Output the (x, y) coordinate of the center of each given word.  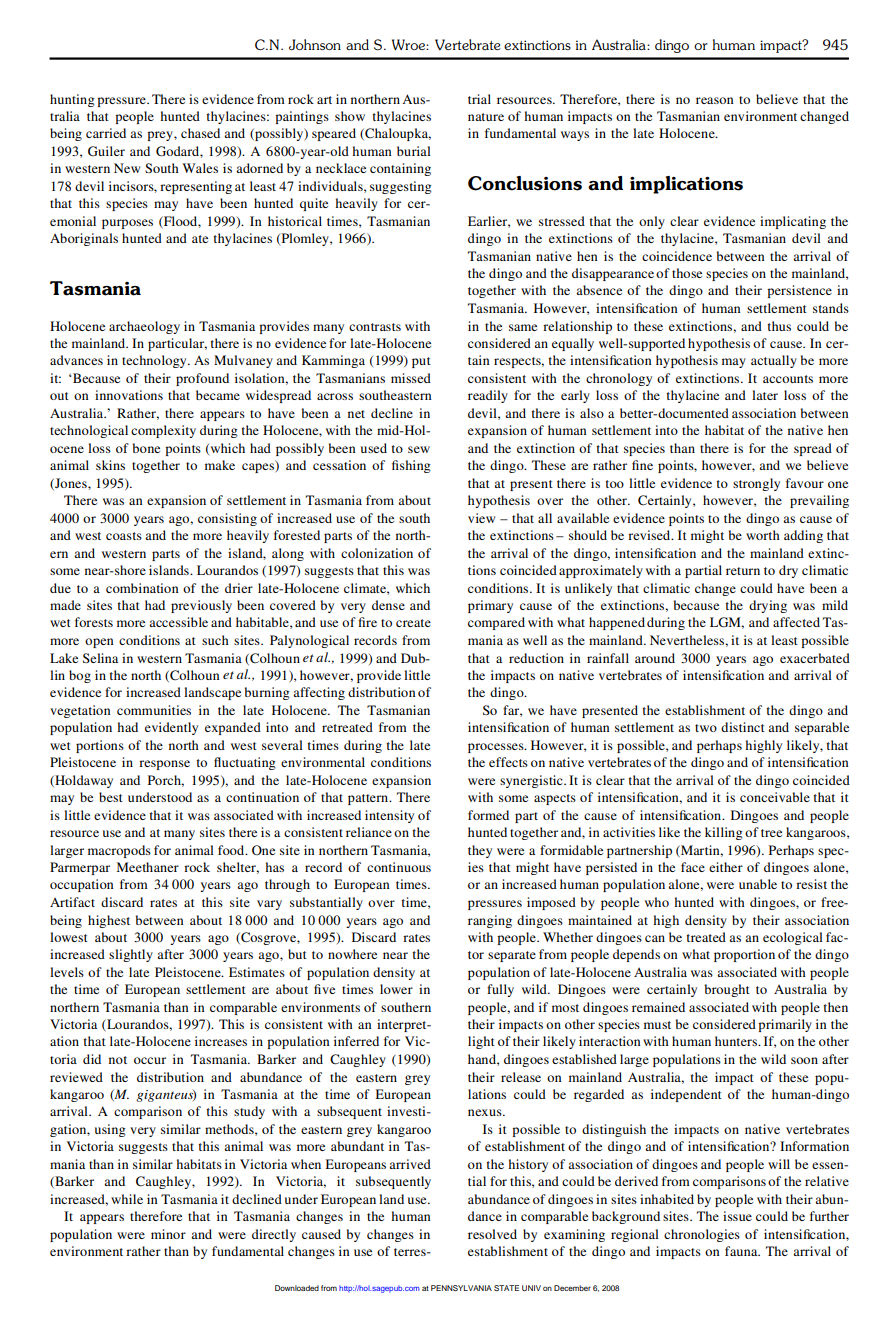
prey (161, 136)
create (413, 623)
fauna (742, 1251)
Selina (100, 658)
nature (486, 117)
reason (715, 100)
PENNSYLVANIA (461, 1288)
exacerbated (815, 658)
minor (168, 1234)
